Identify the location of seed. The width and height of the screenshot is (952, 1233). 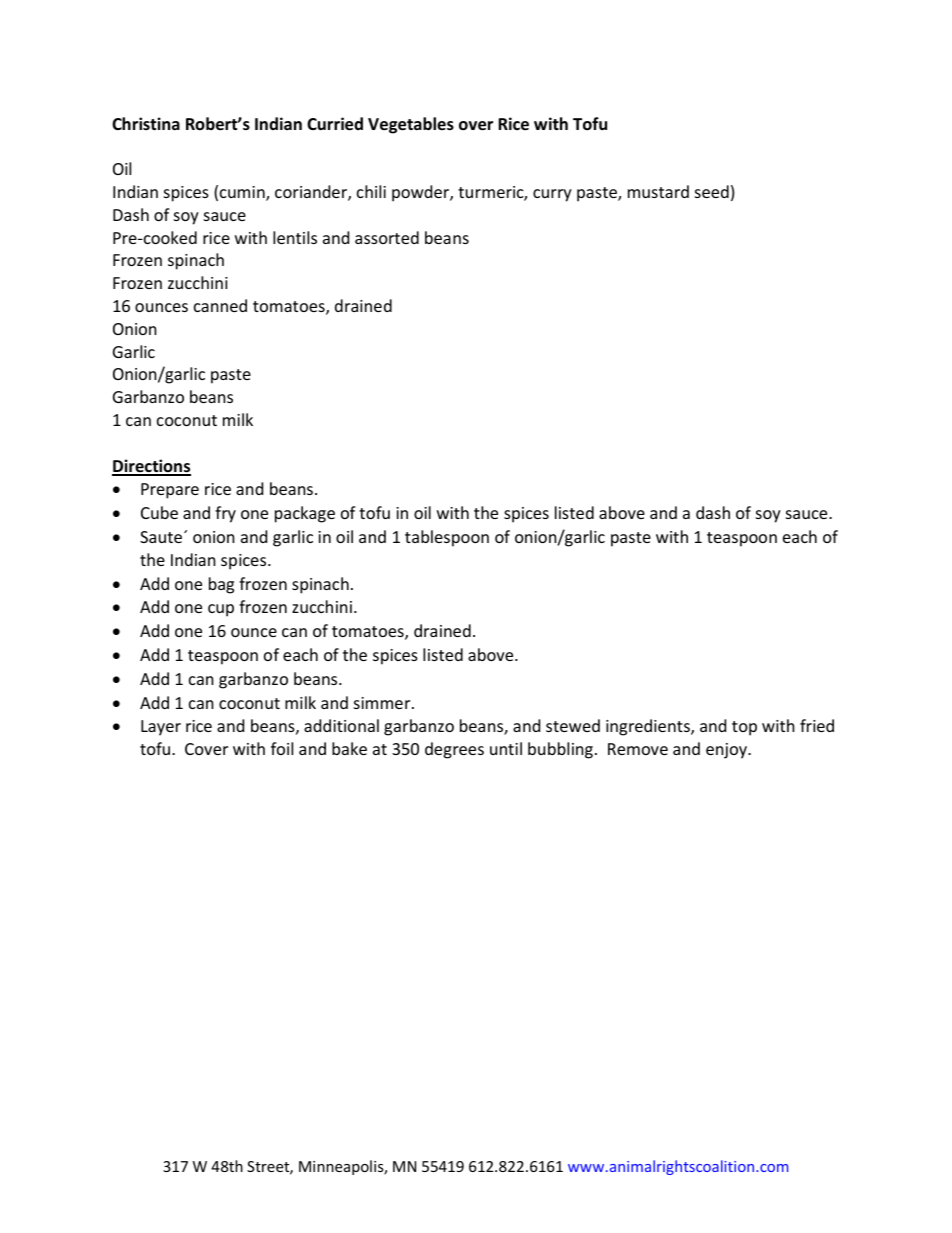
(712, 191).
